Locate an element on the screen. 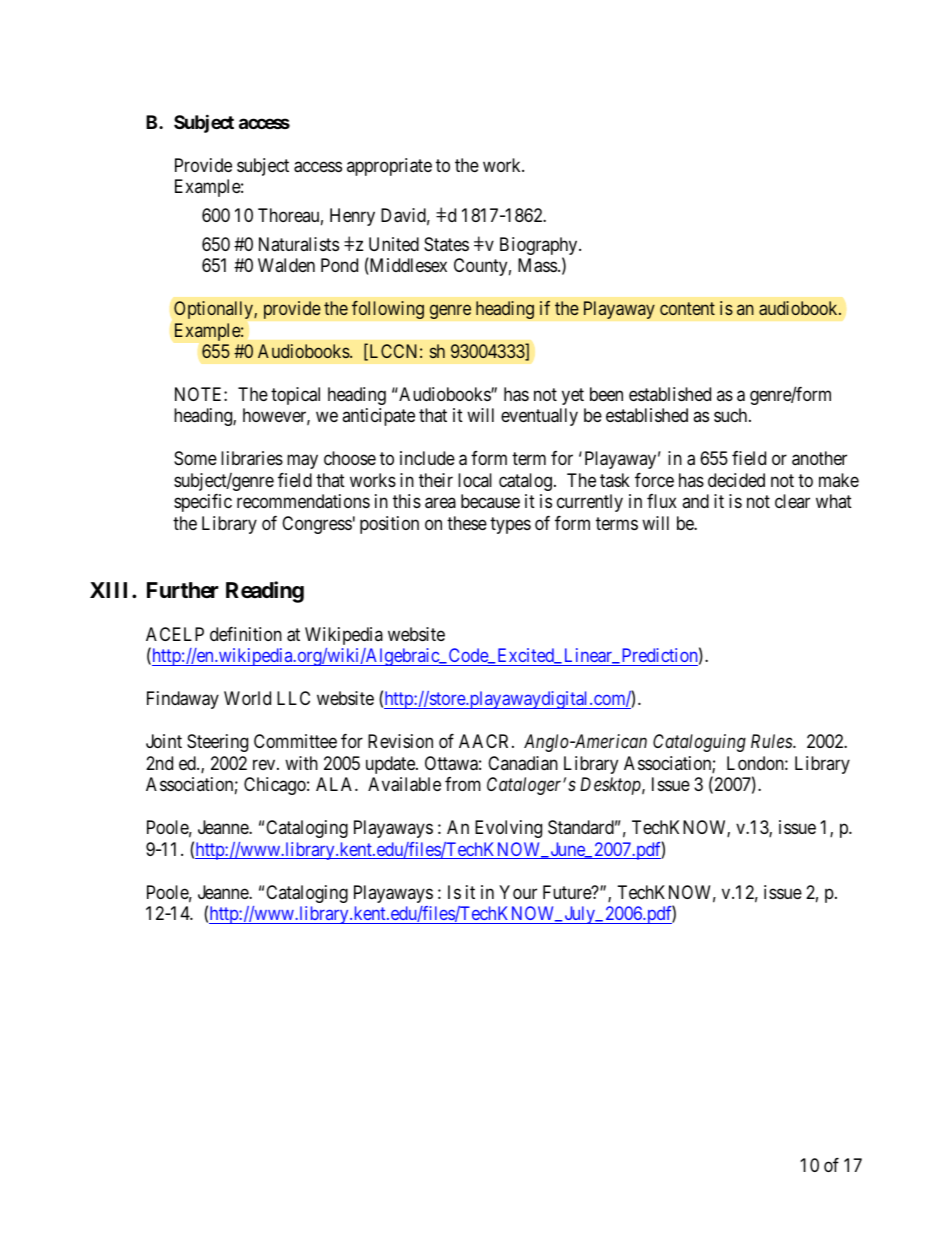 This screenshot has height=1233, width=952. AACR is located at coordinates (486, 741).
